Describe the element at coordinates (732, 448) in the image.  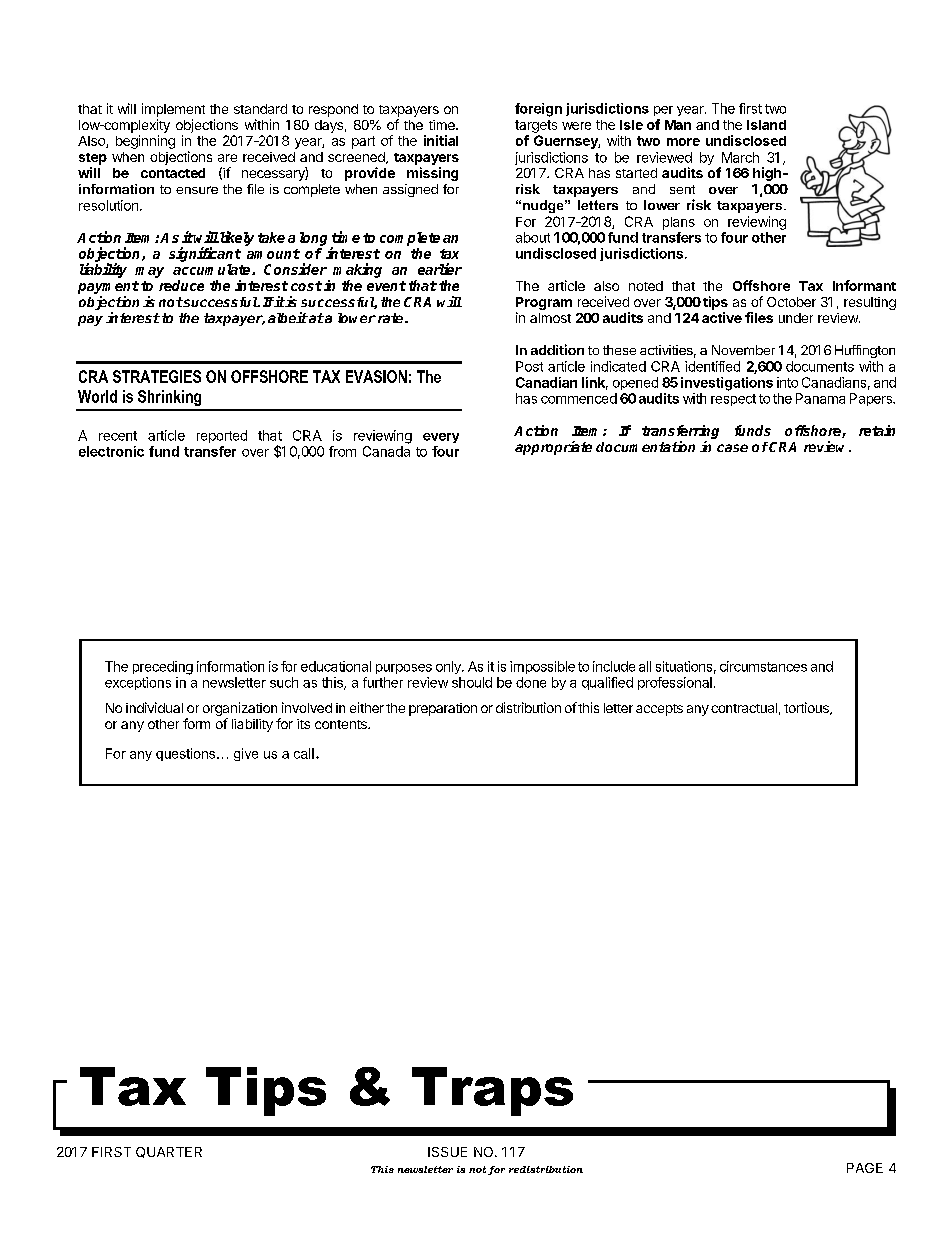
I see `case` at that location.
